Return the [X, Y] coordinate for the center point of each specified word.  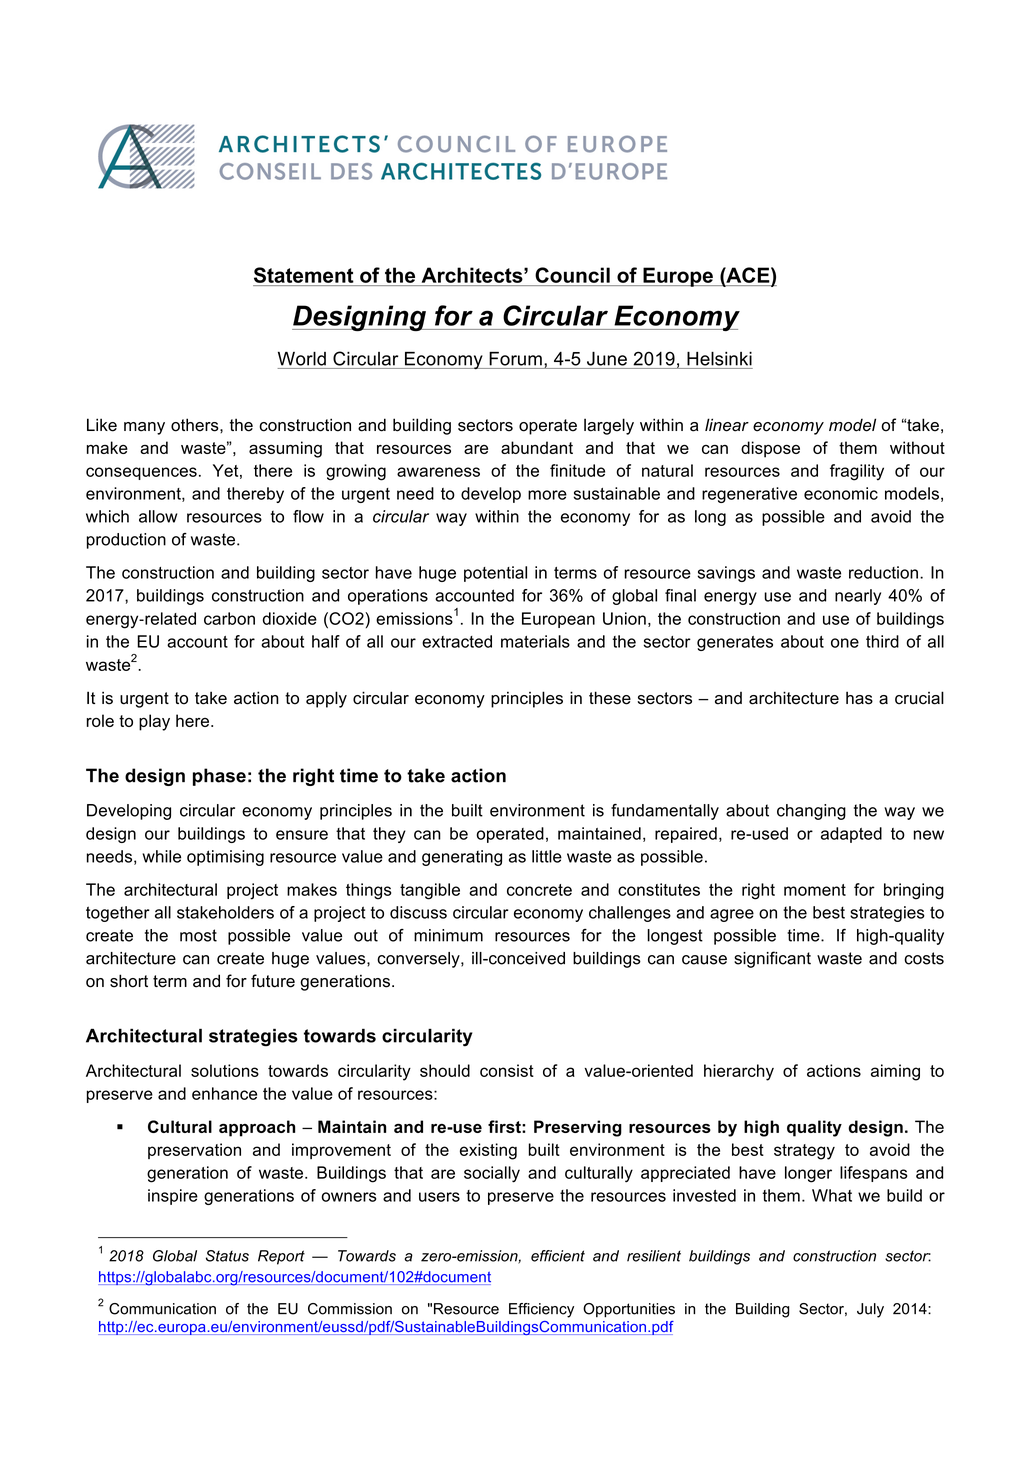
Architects [473, 275]
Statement [304, 275]
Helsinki [719, 358]
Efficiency [541, 1310]
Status [227, 1256]
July [870, 1310]
